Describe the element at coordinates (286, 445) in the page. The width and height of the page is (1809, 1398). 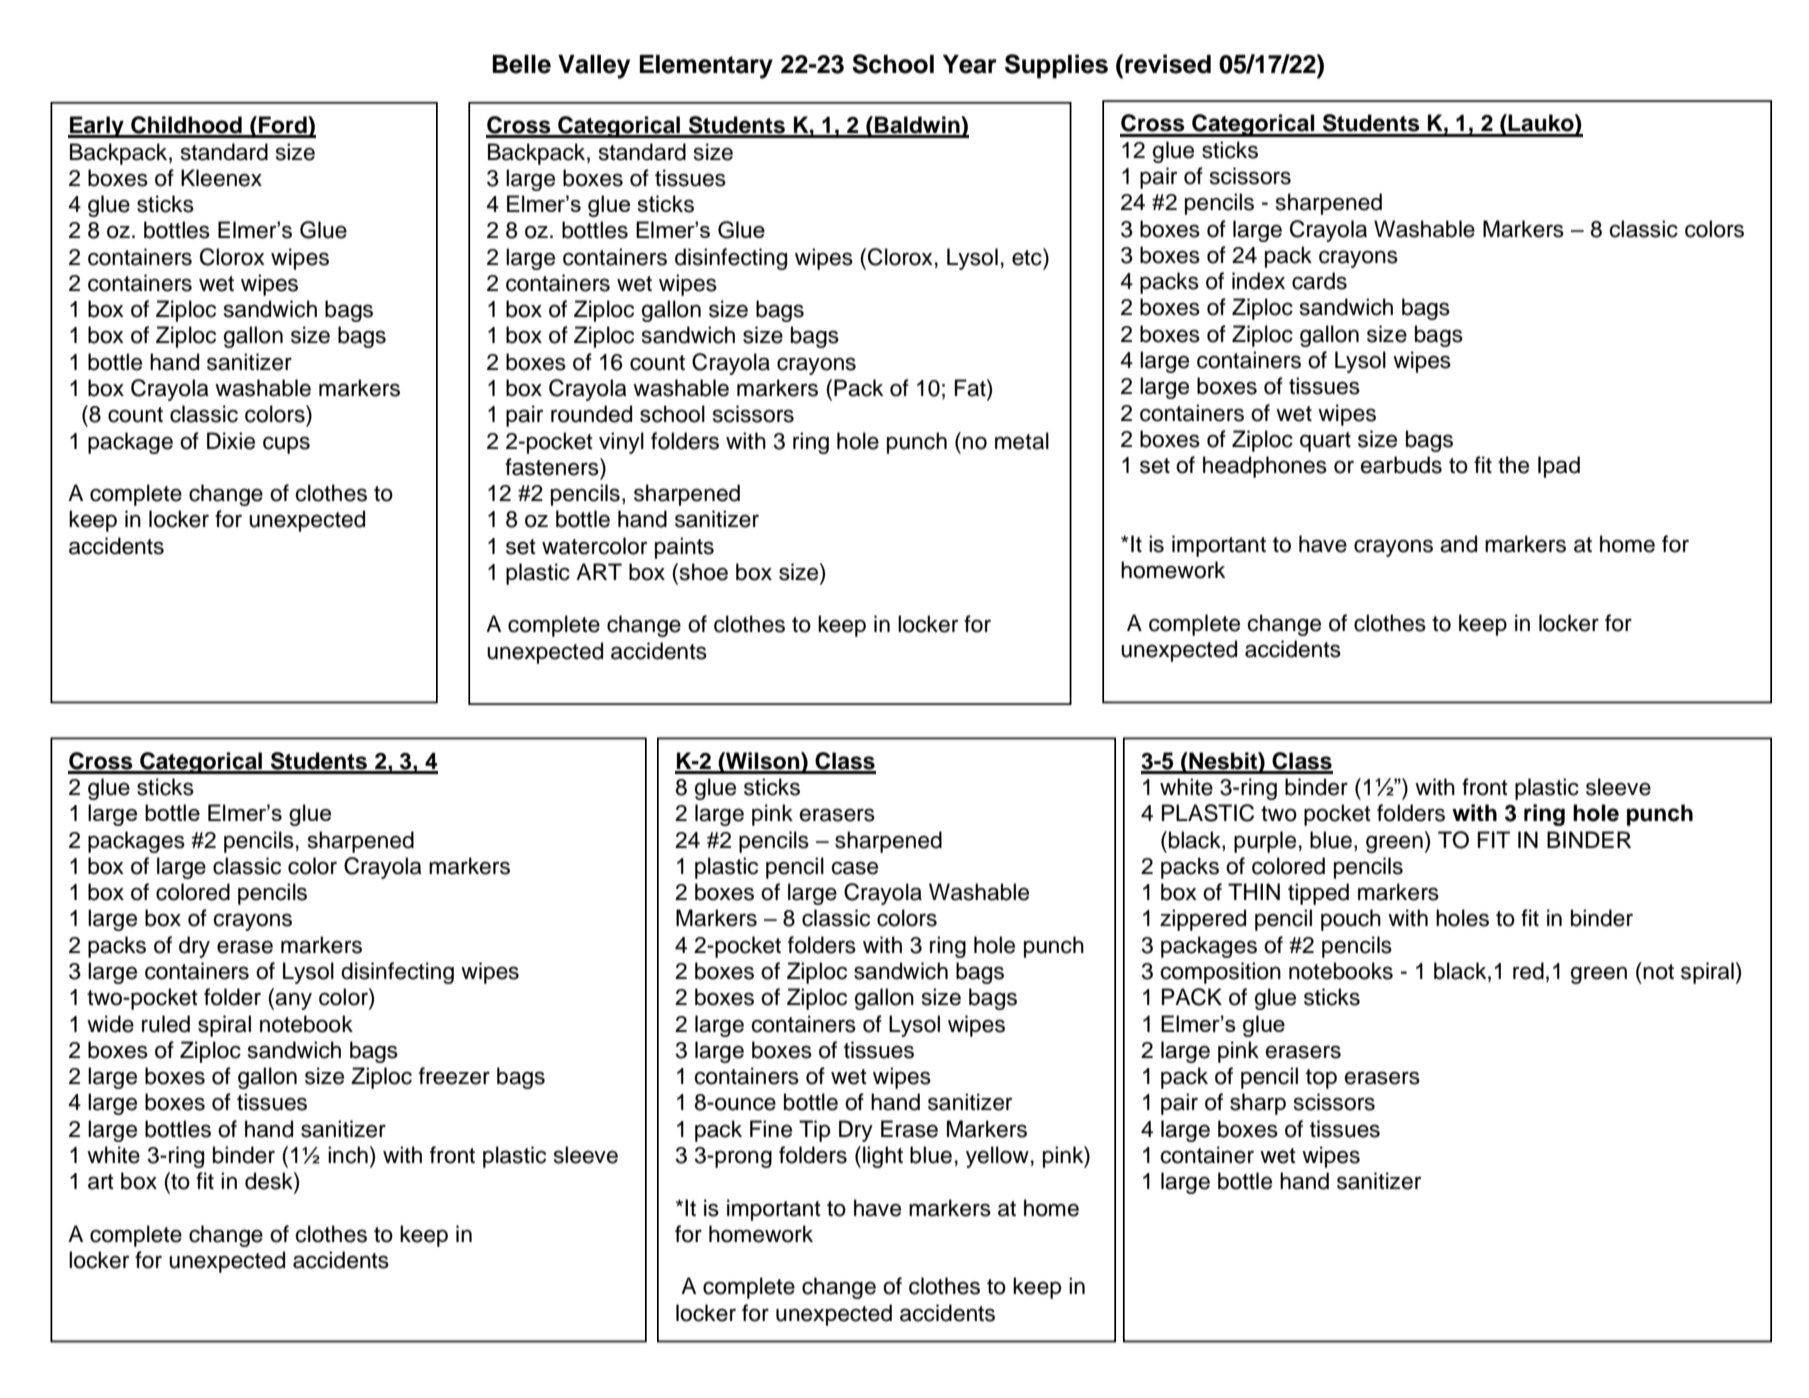
I see `cups` at that location.
